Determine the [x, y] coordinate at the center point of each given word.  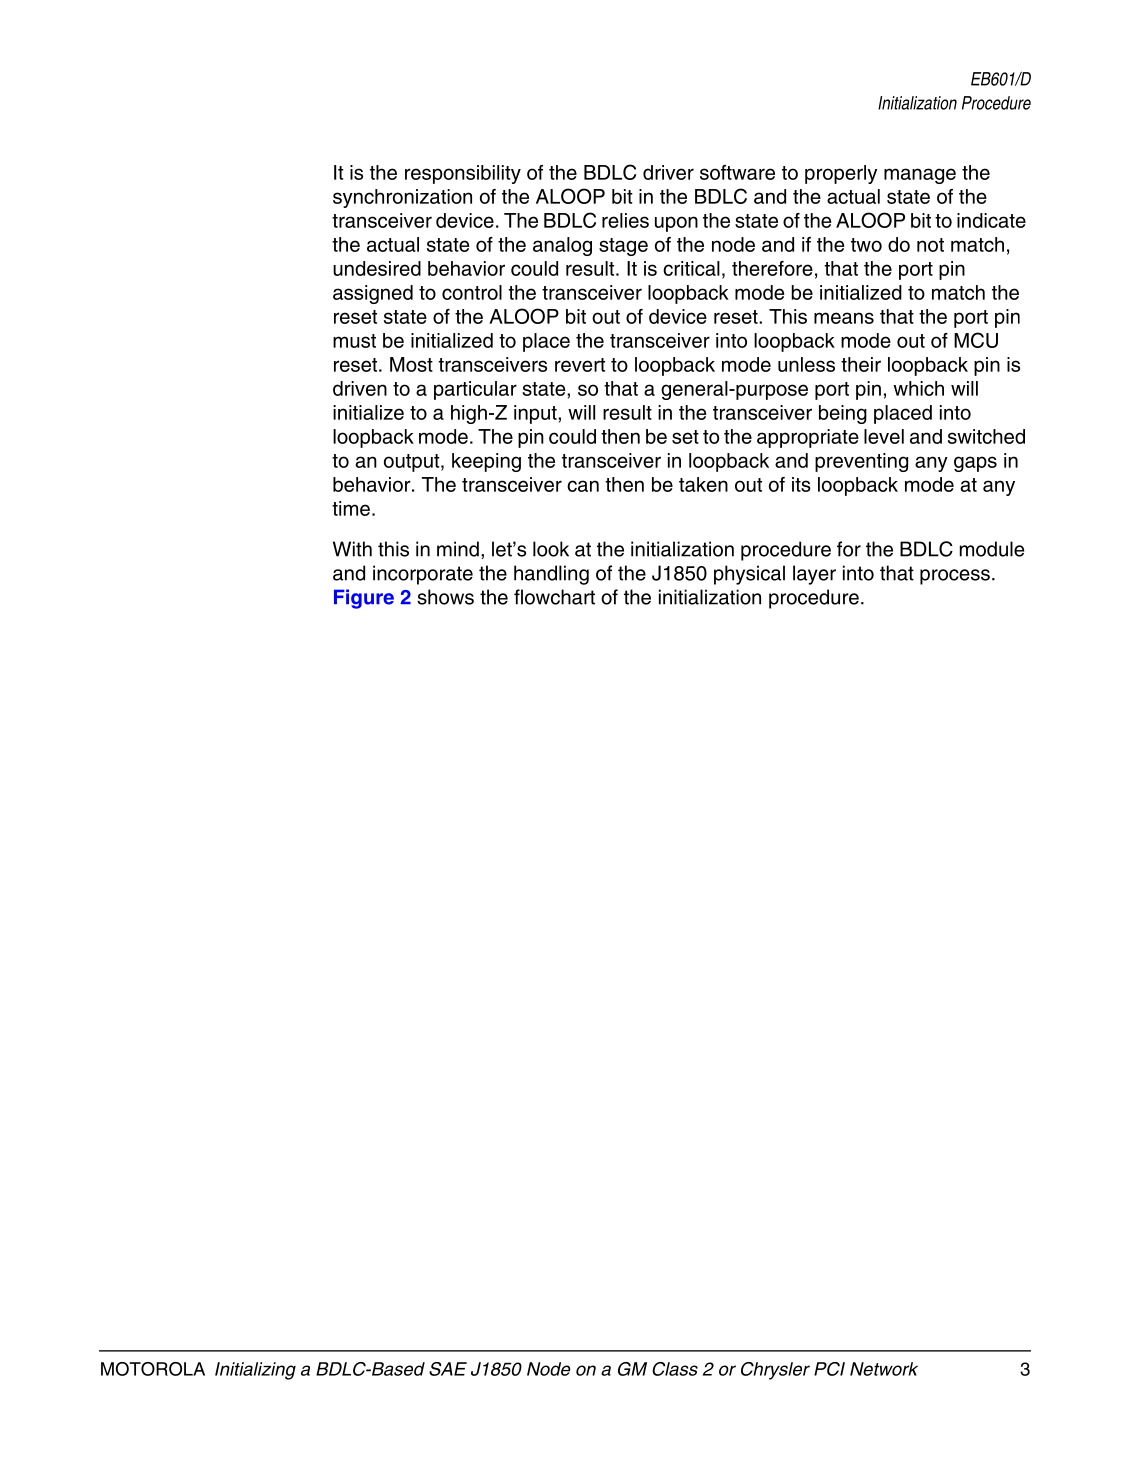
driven [360, 388]
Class [675, 1369]
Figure [364, 599]
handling [551, 575]
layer [814, 575]
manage [920, 176]
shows [445, 597]
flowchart [554, 597]
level [884, 436]
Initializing [255, 1371]
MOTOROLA [153, 1369]
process [955, 577]
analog [562, 246]
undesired [377, 268]
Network [884, 1369]
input [536, 414]
